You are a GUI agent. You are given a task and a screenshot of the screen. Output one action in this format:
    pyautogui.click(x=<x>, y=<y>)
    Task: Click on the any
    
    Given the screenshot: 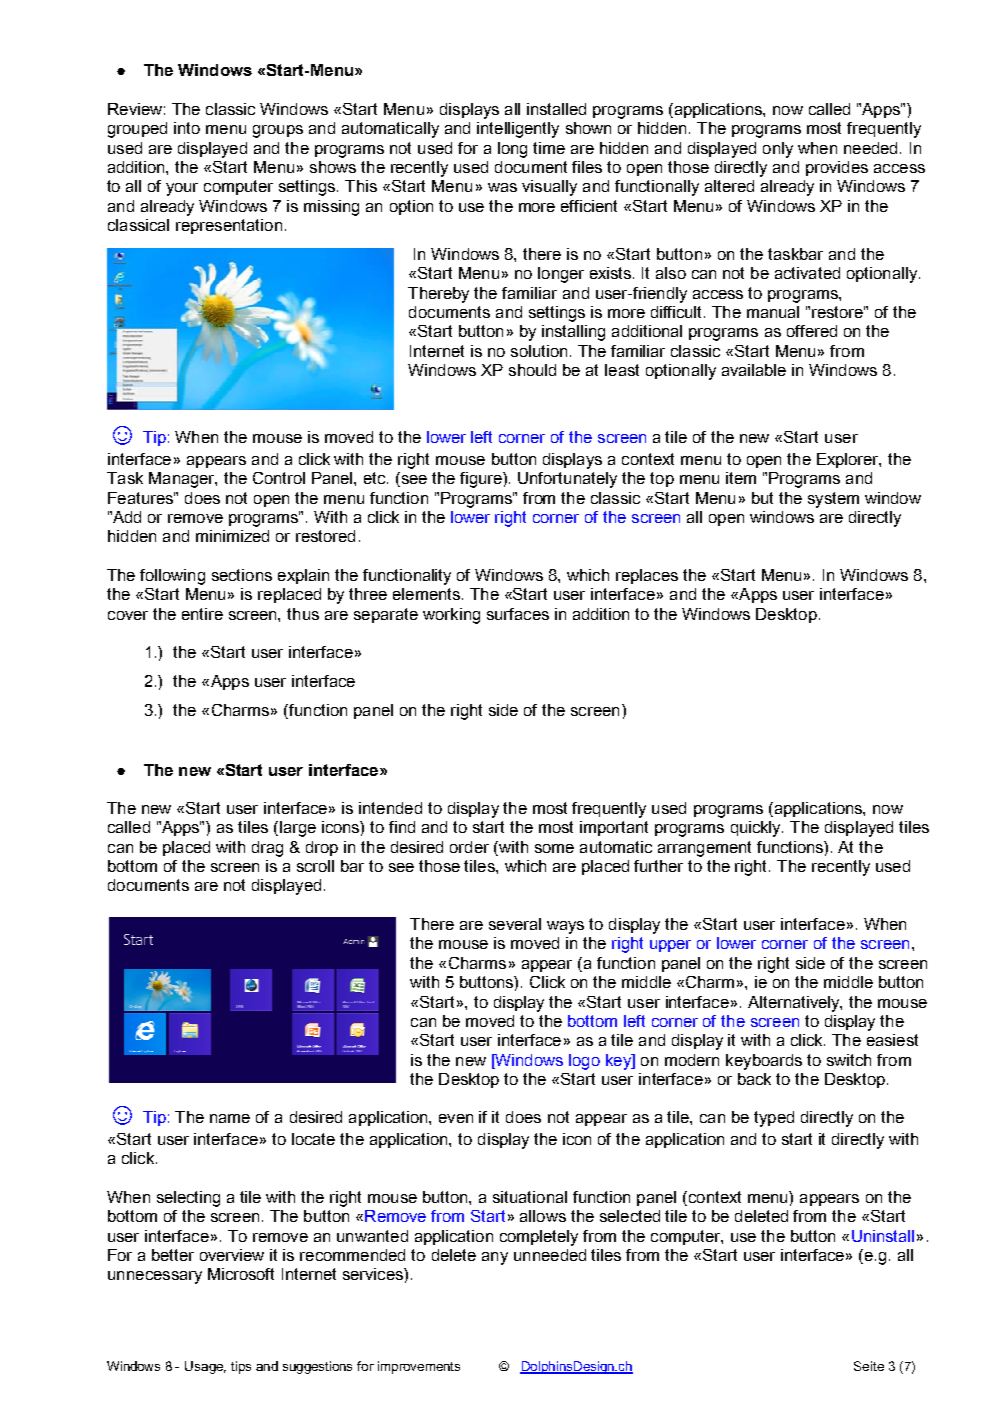 What is the action you would take?
    pyautogui.click(x=495, y=1258)
